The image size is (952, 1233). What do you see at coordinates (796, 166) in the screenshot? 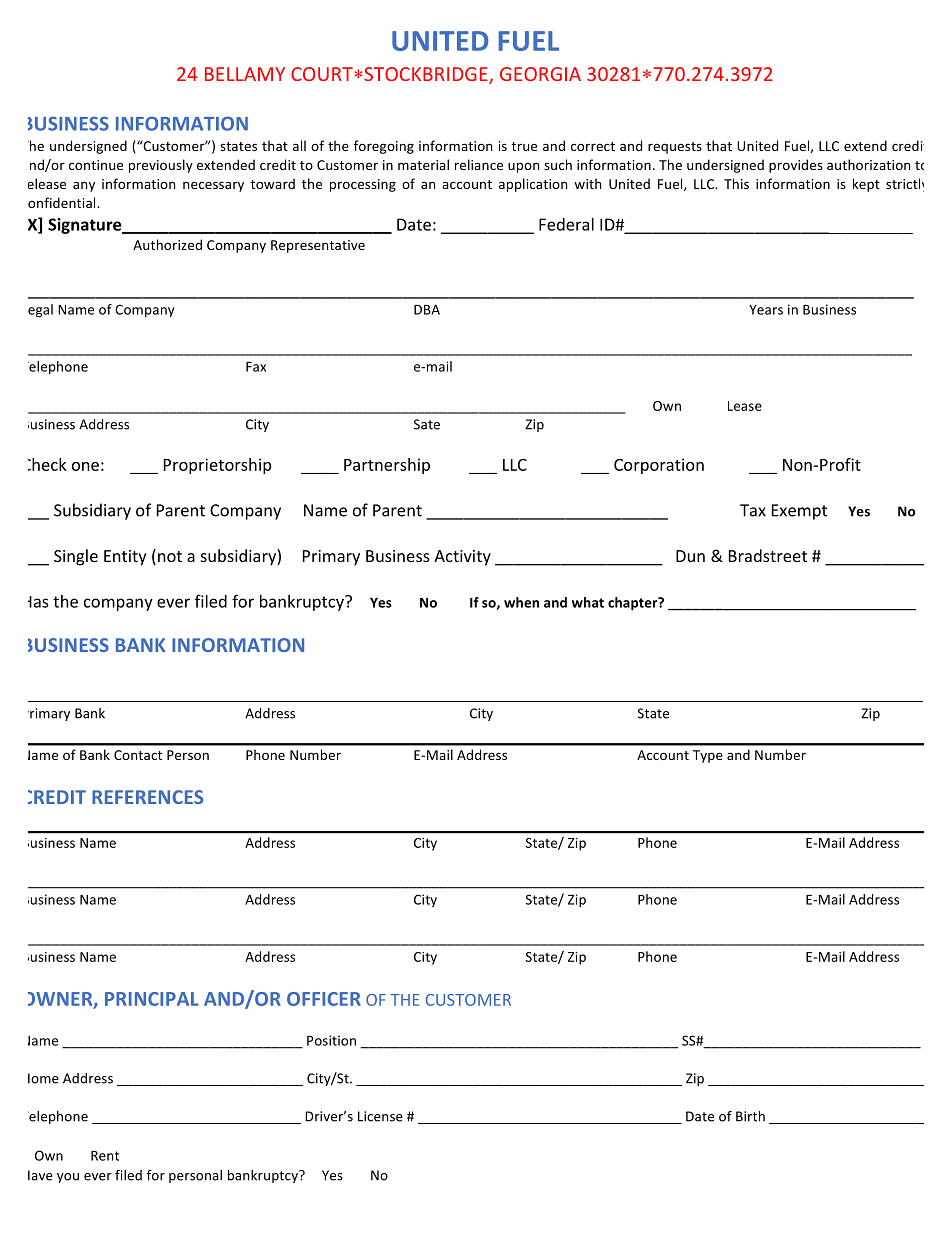
I see `provides` at bounding box center [796, 166].
